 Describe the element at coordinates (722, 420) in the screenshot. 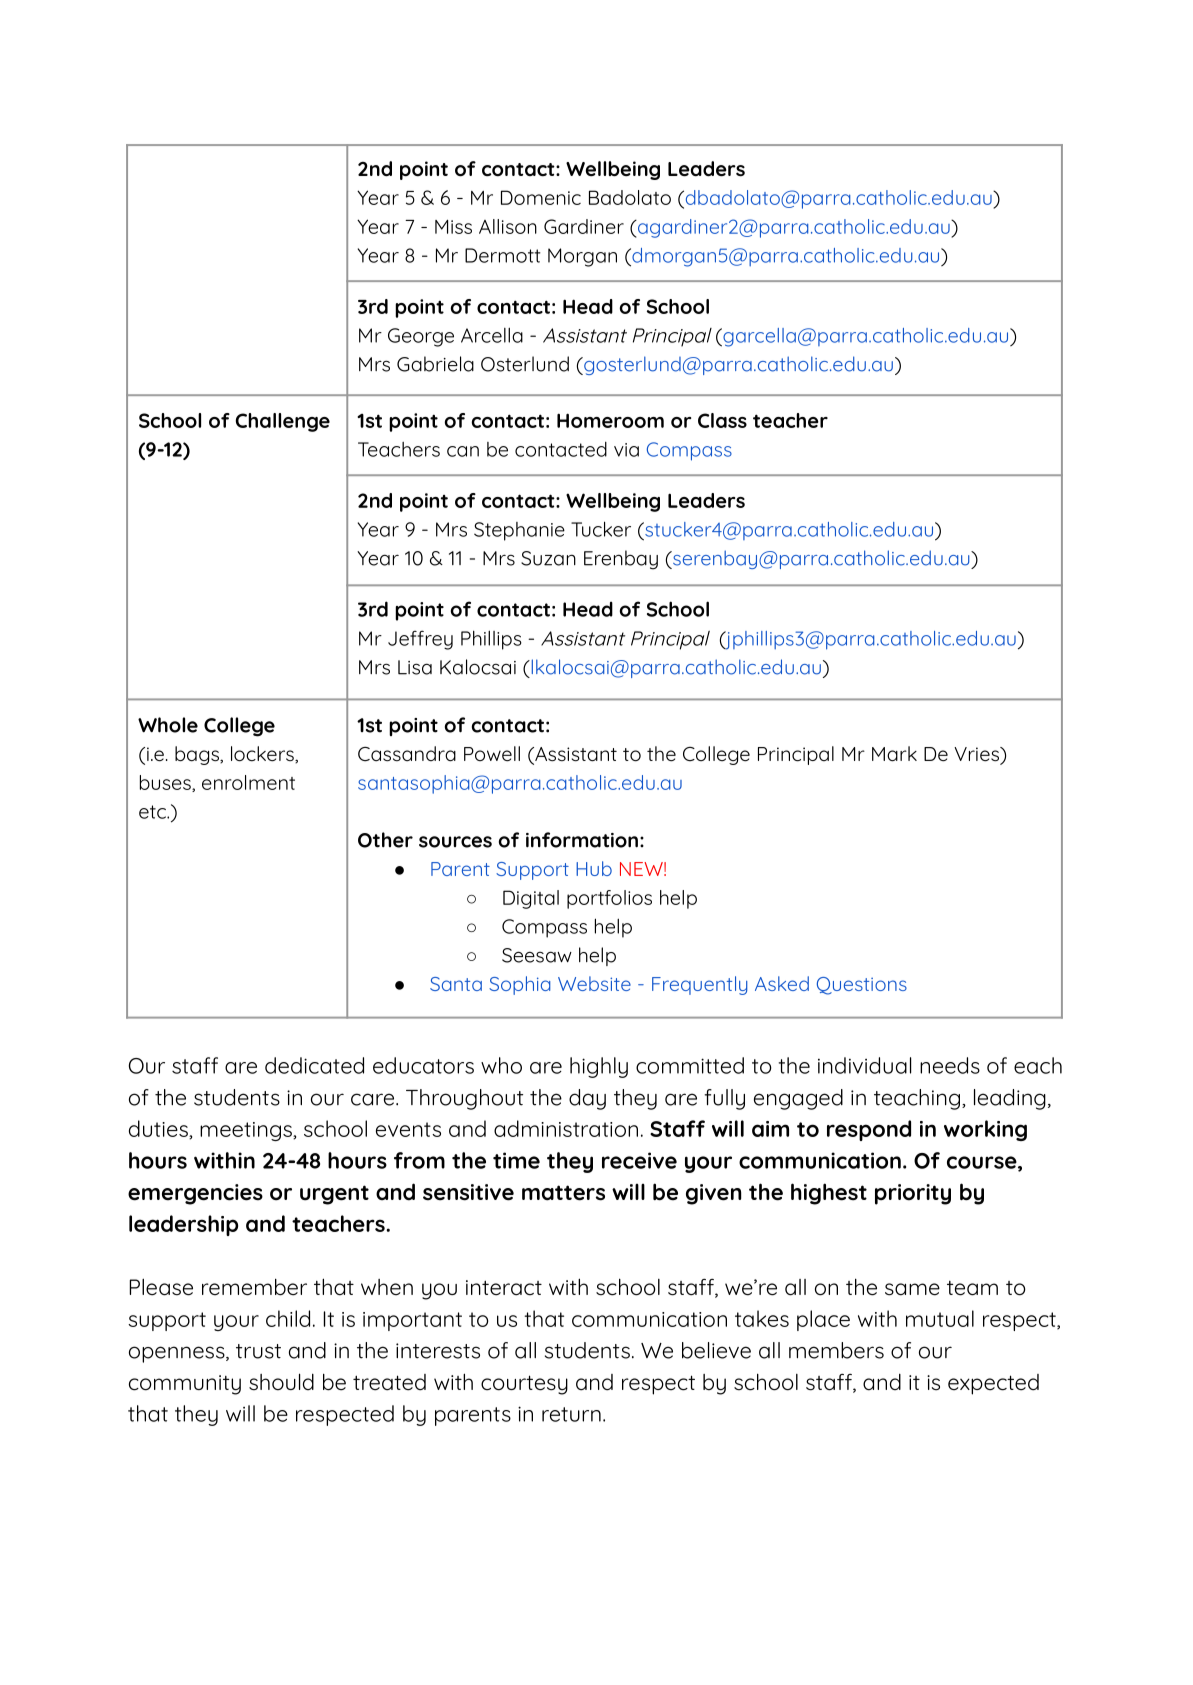

I see `Class` at that location.
